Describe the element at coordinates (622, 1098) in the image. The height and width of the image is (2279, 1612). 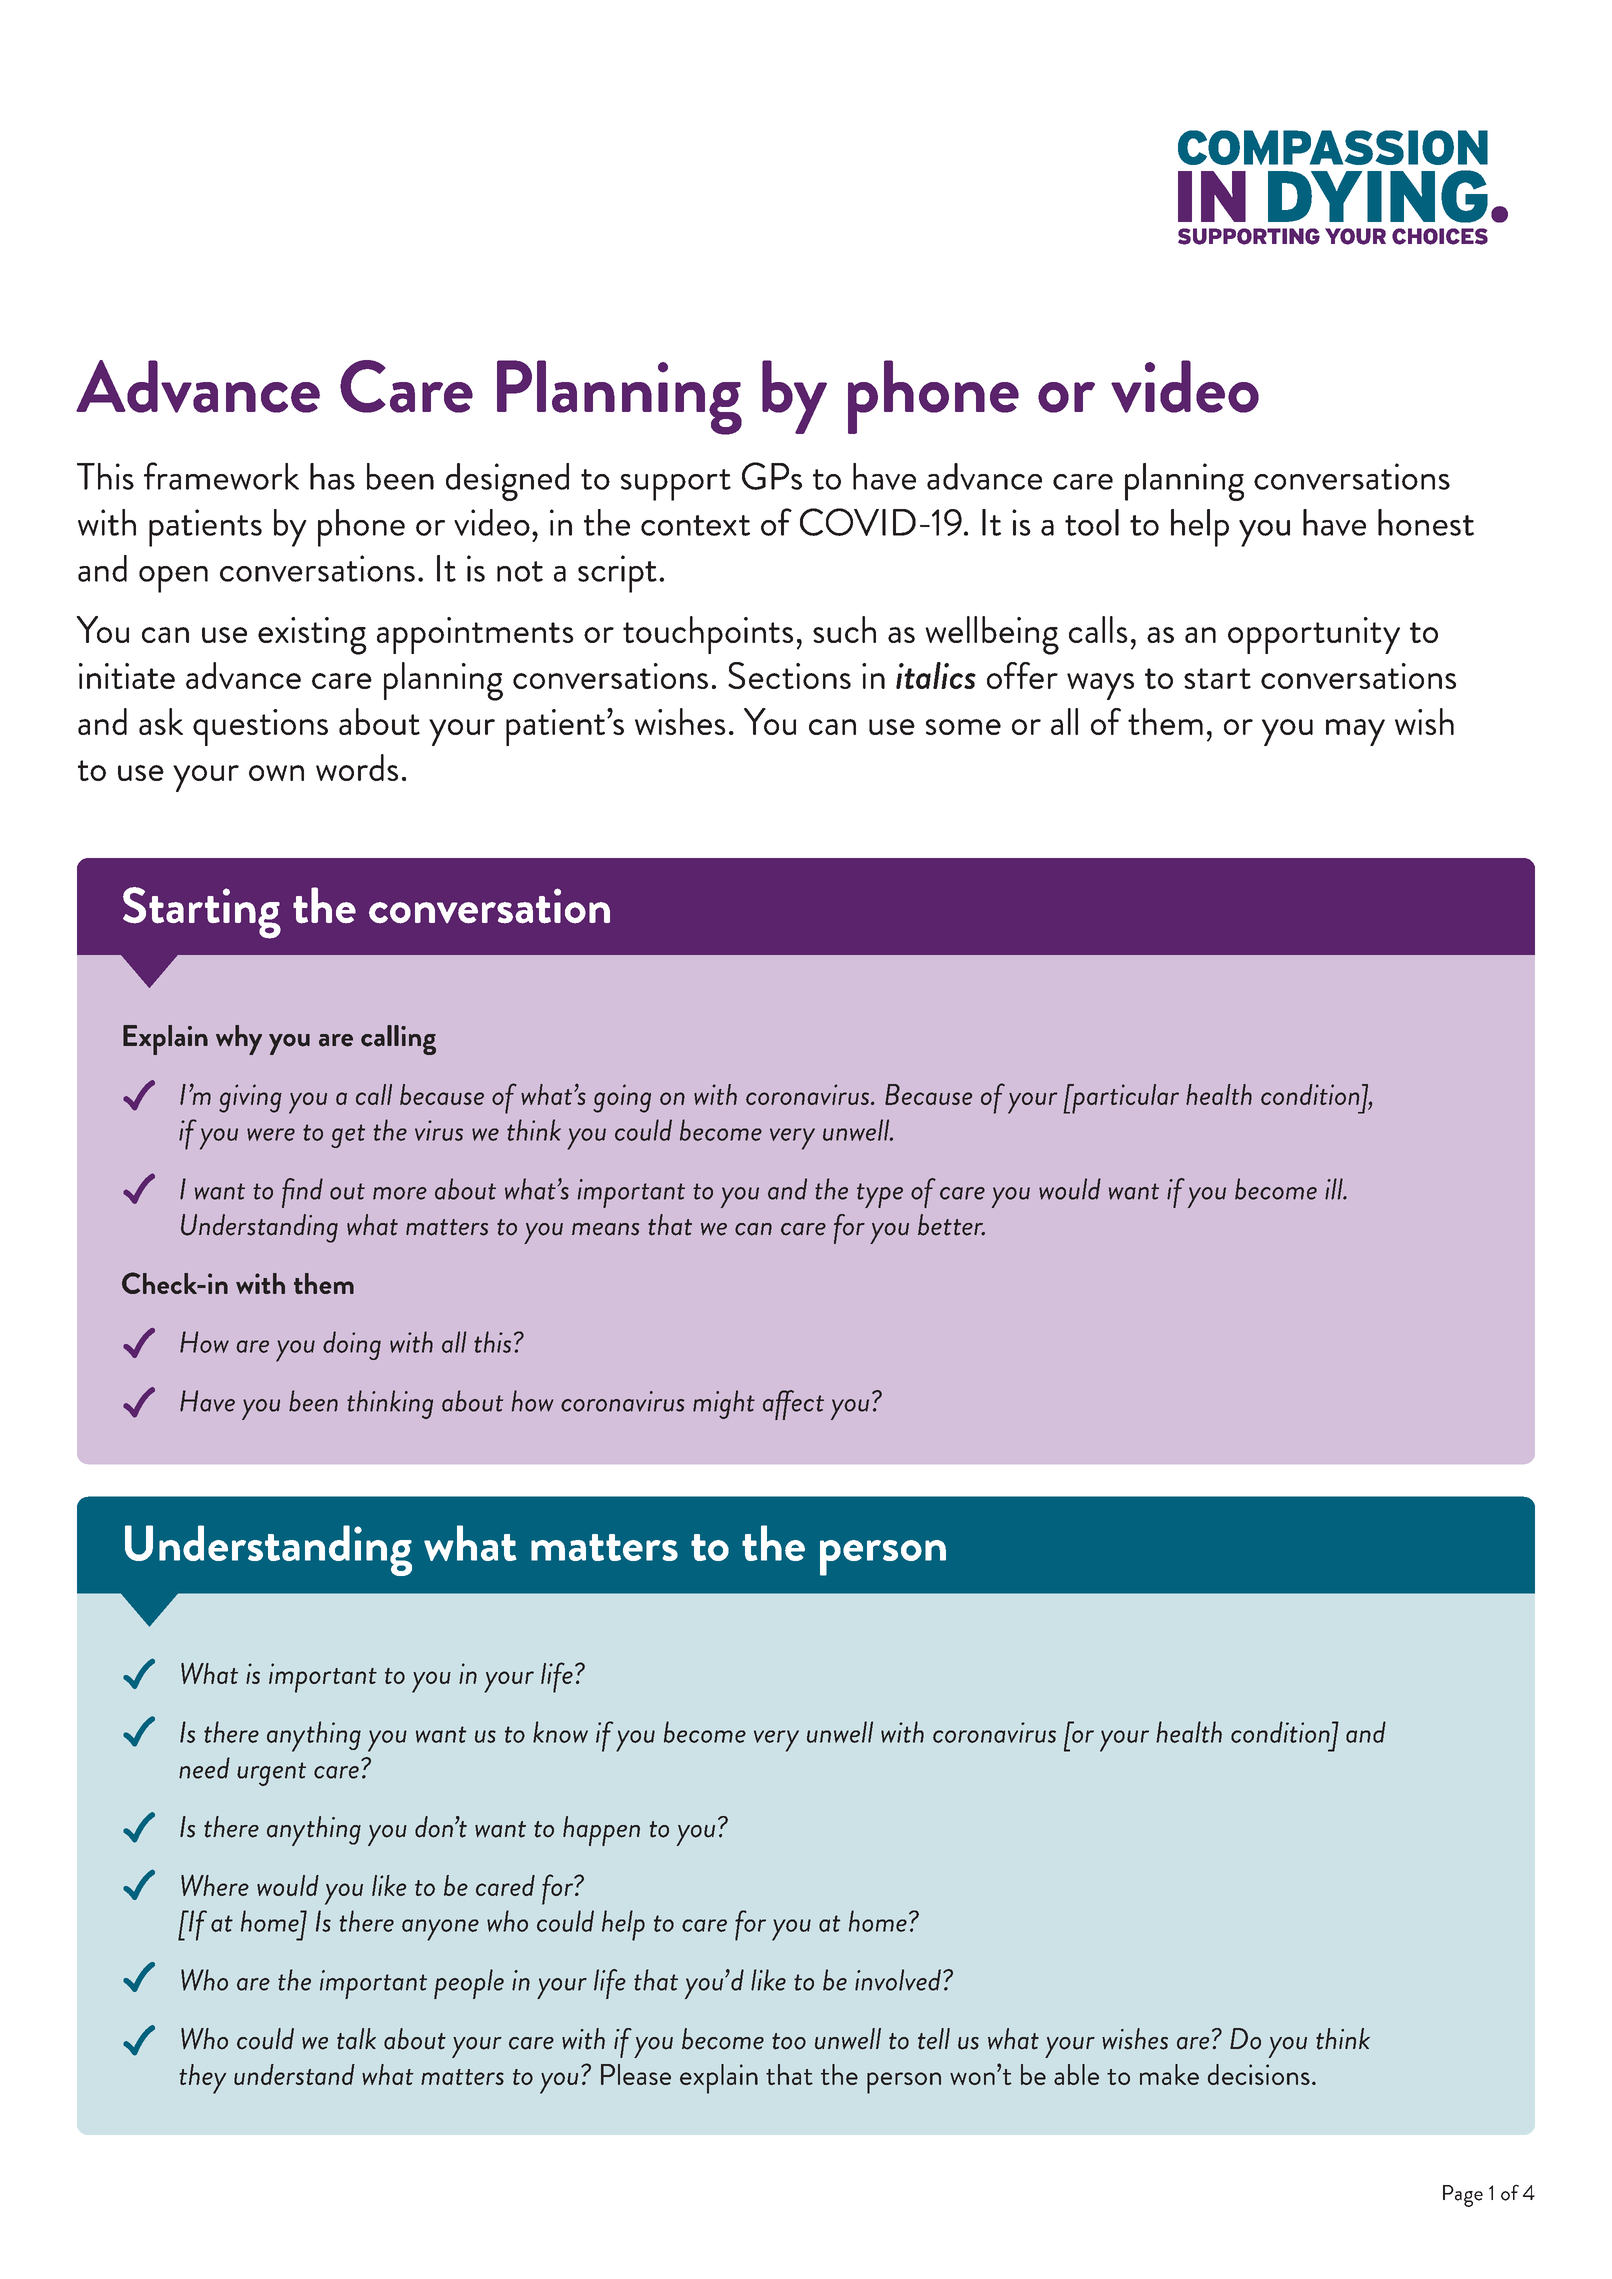
I see `going` at that location.
